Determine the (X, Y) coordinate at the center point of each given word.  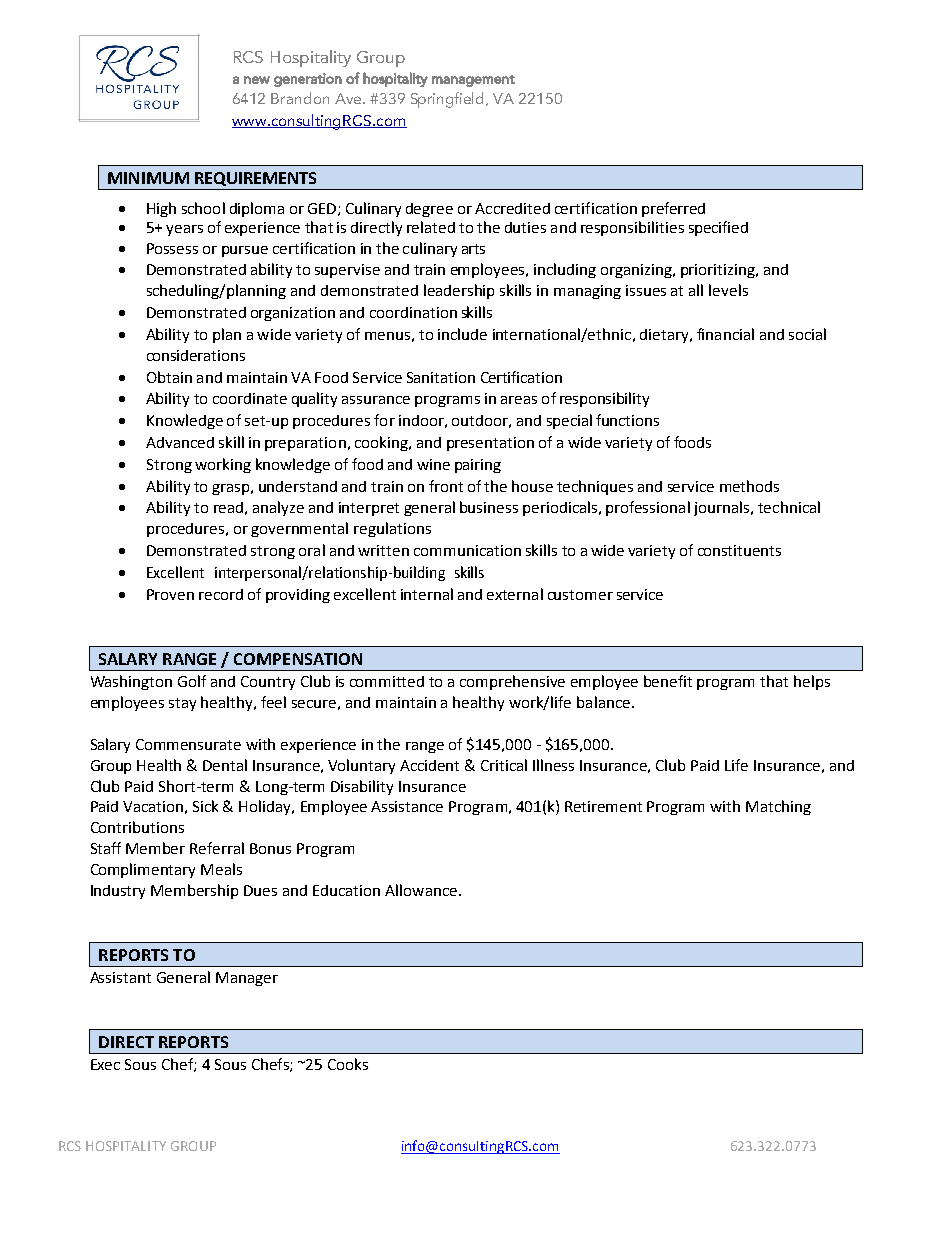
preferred (673, 209)
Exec (105, 1064)
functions (627, 420)
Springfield (449, 100)
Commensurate (188, 744)
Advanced (180, 442)
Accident (429, 765)
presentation (490, 444)
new (257, 80)
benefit (668, 681)
